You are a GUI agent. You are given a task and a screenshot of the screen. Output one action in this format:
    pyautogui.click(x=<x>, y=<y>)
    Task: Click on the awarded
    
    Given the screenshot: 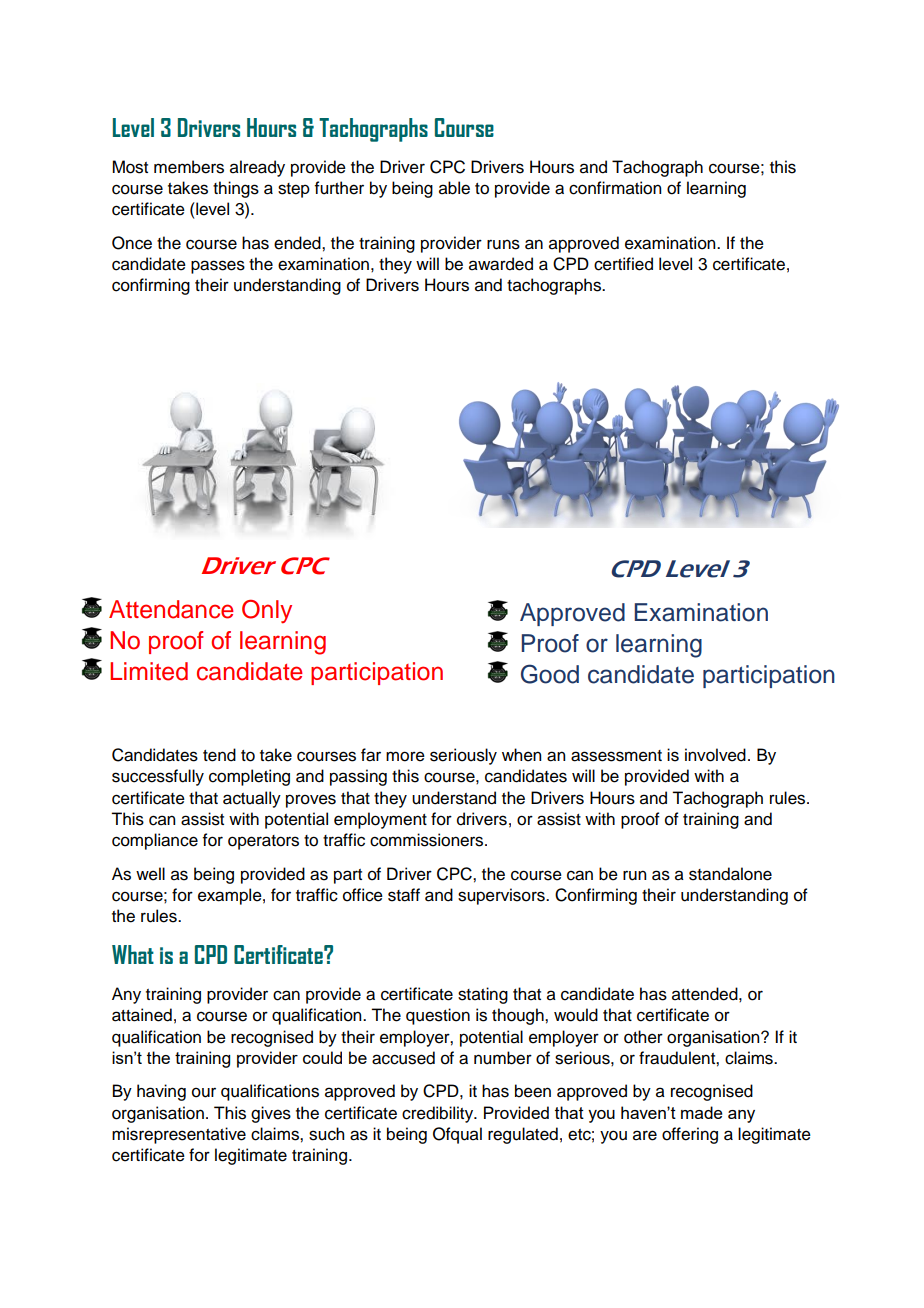 What is the action you would take?
    pyautogui.click(x=501, y=264)
